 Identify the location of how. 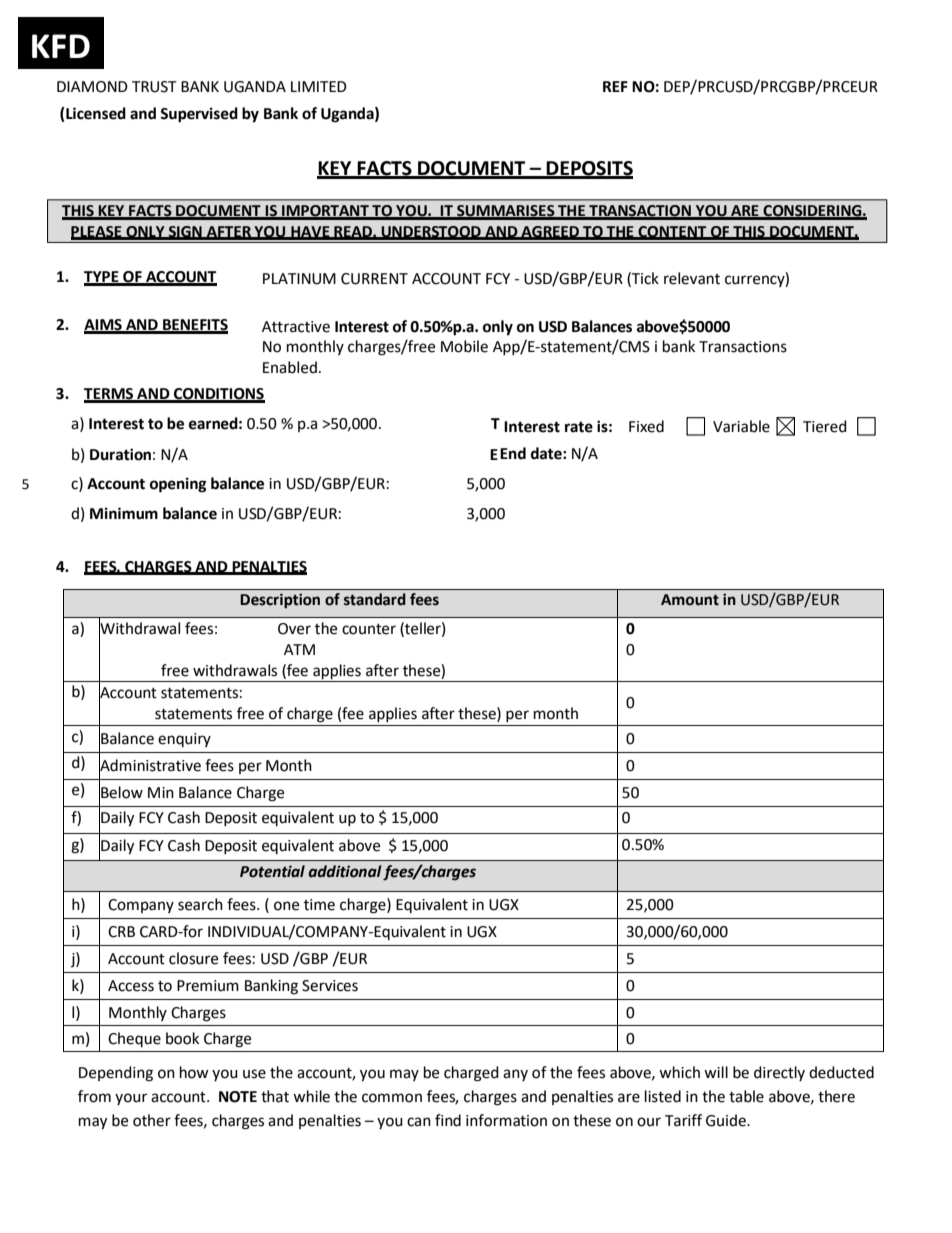
(194, 1072).
